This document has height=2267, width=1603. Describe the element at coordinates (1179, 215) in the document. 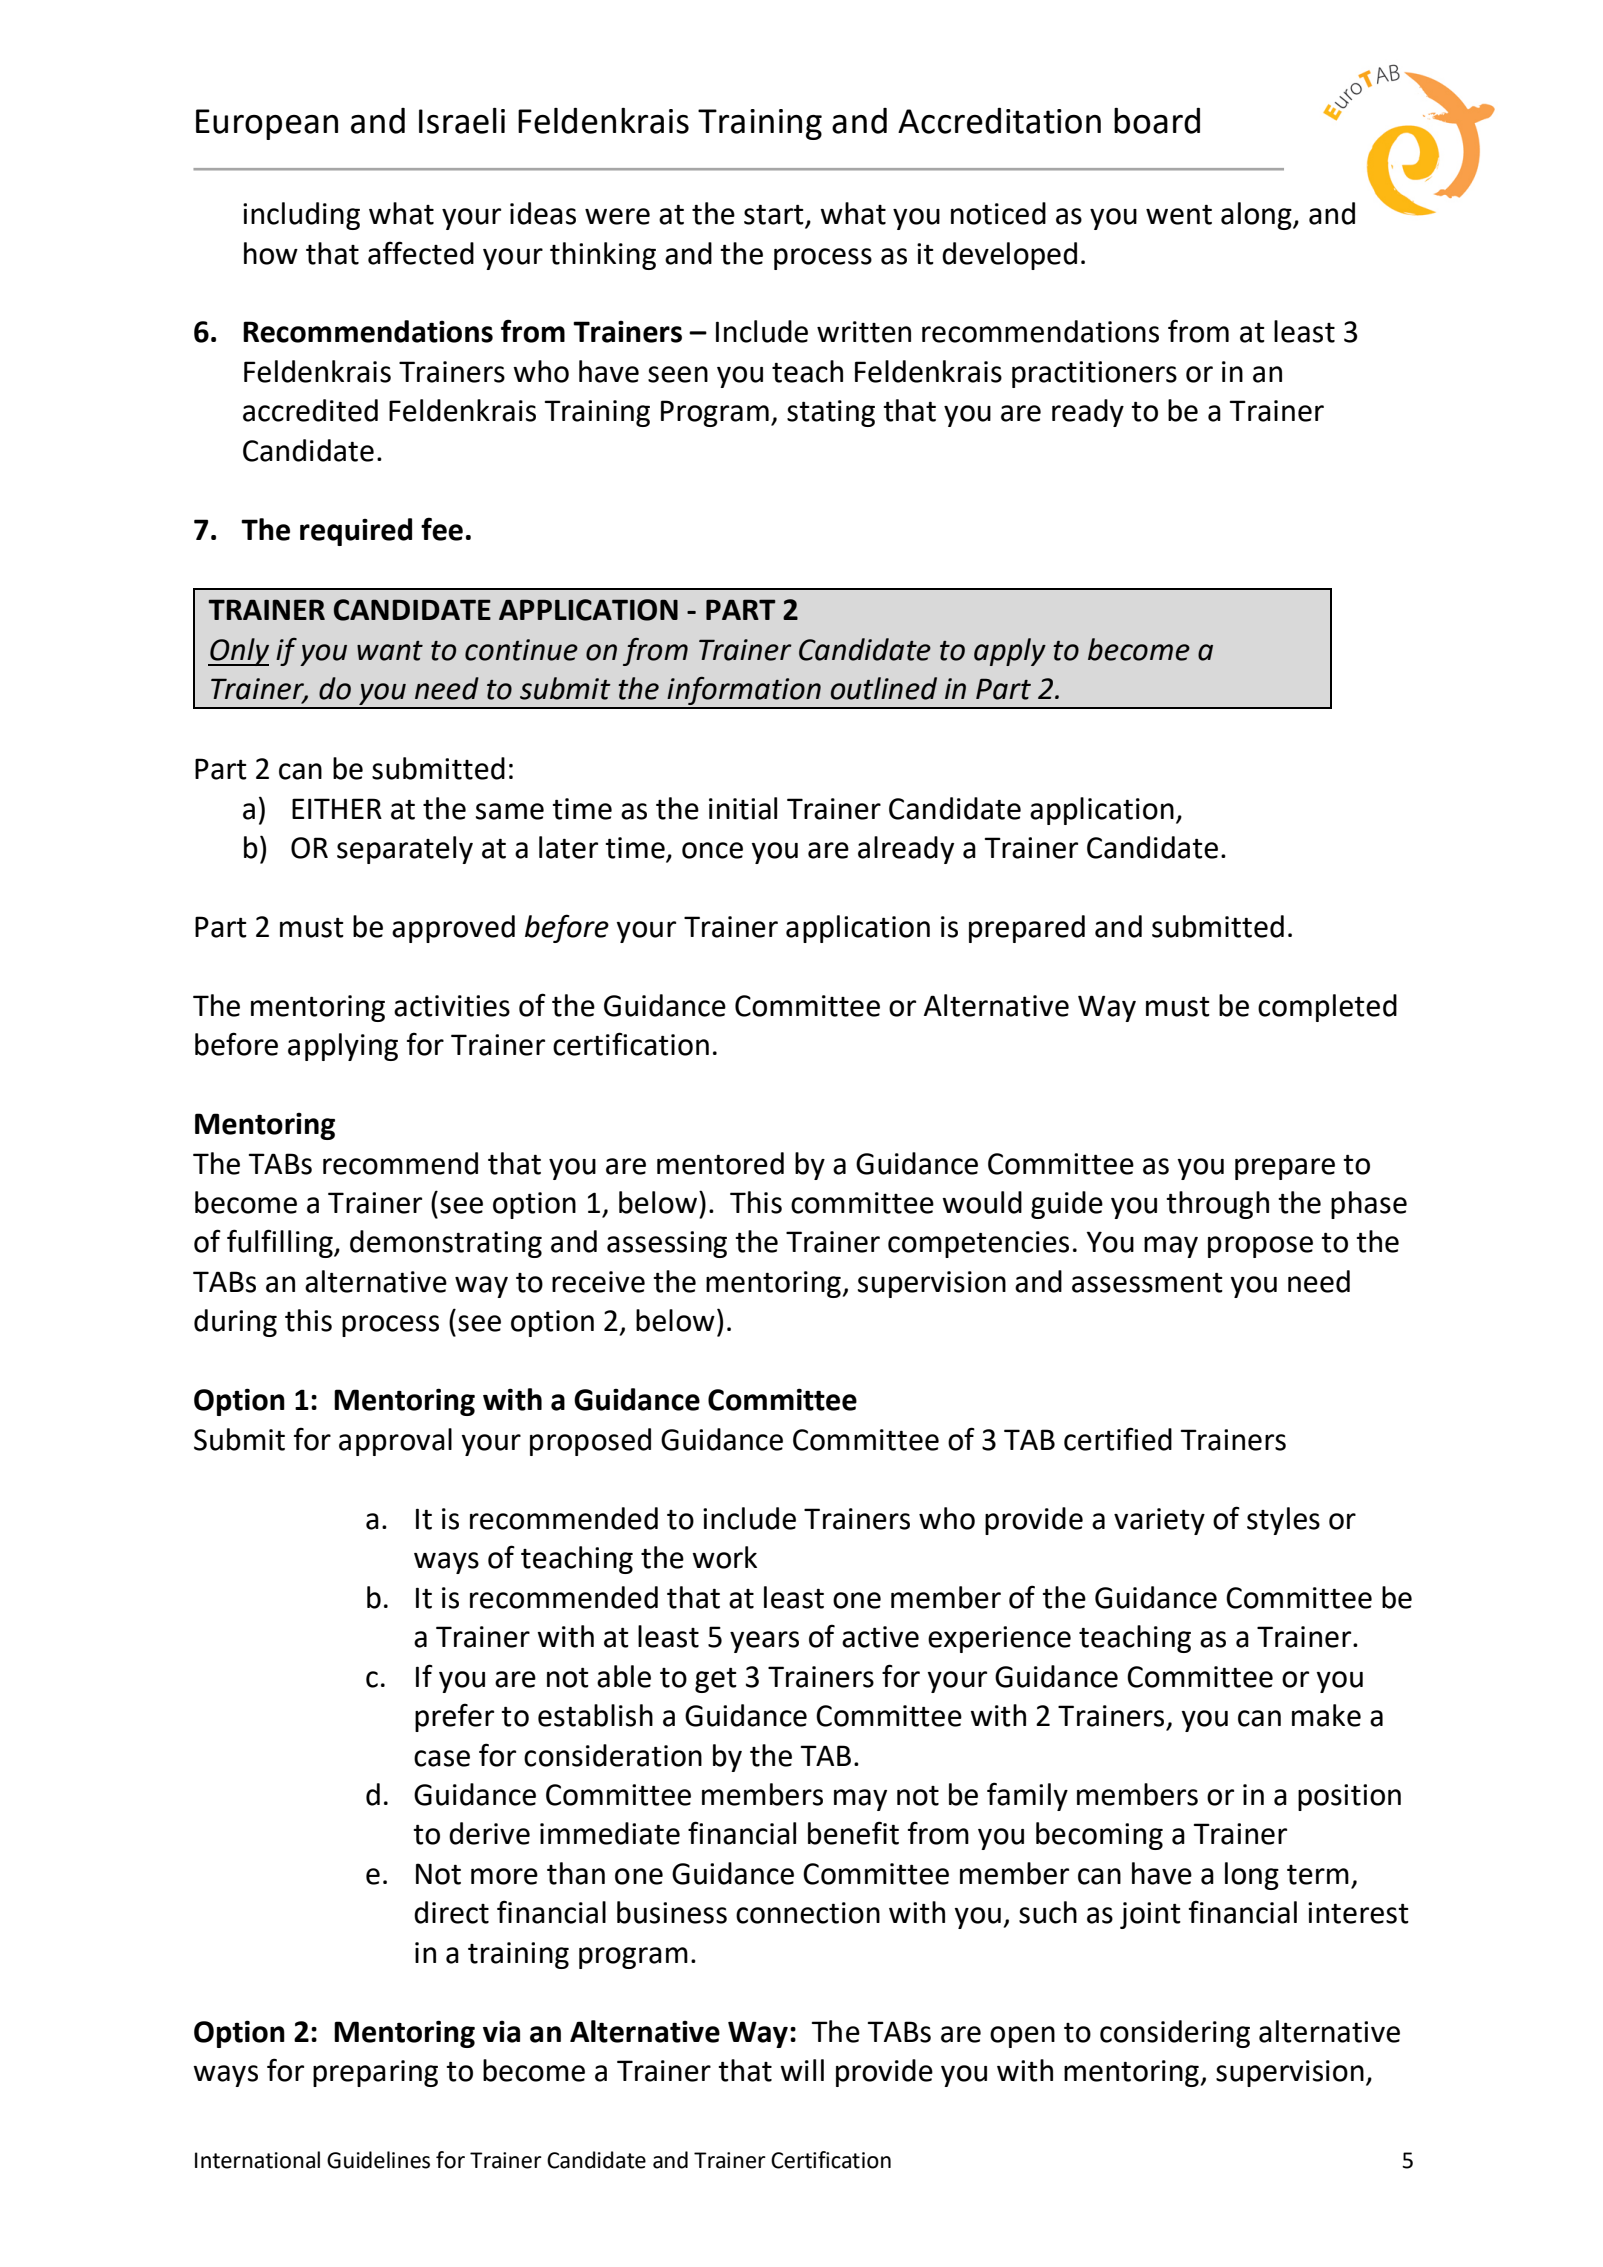

I see `went` at that location.
